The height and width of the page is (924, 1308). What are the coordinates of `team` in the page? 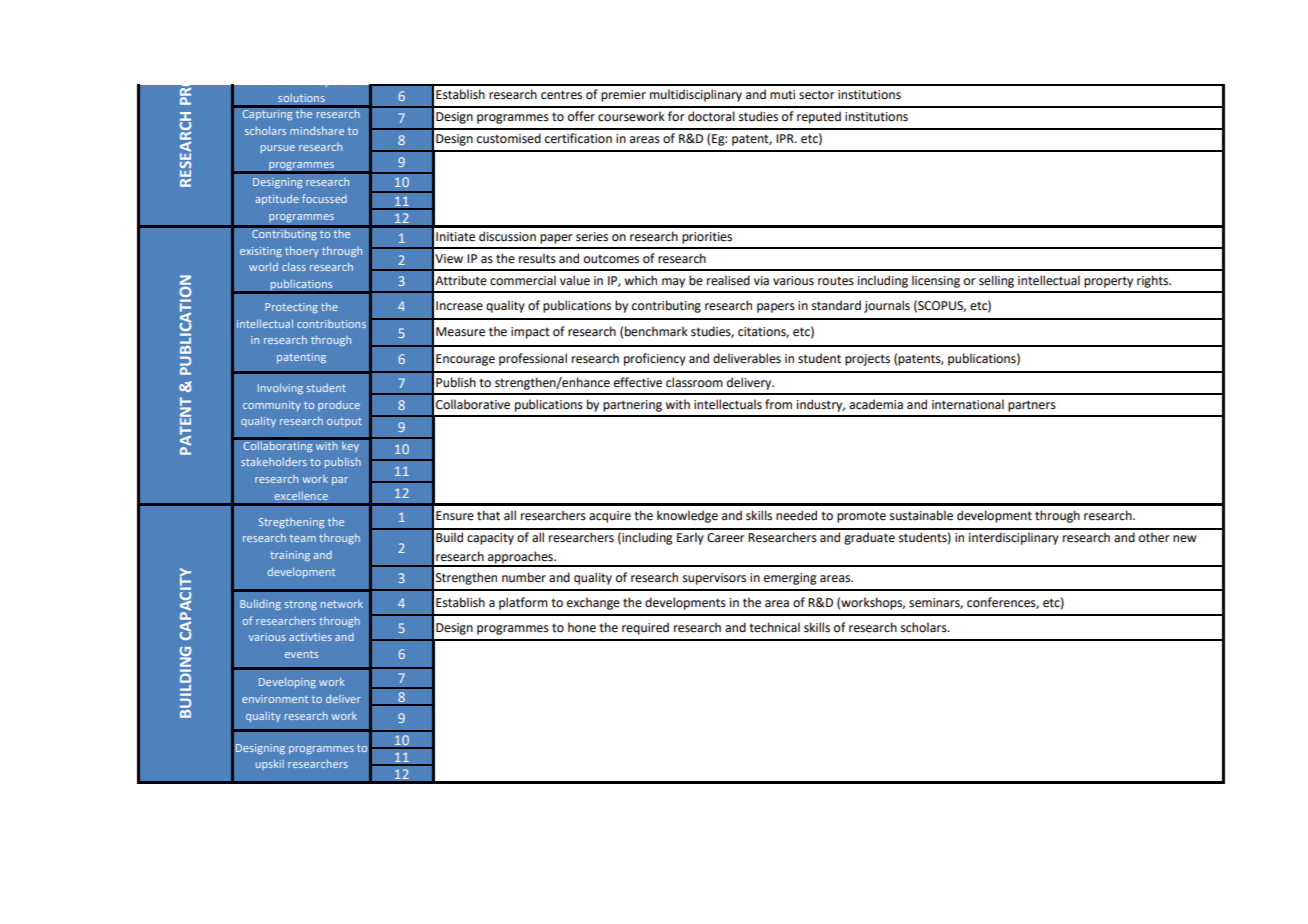 It's located at (303, 538).
